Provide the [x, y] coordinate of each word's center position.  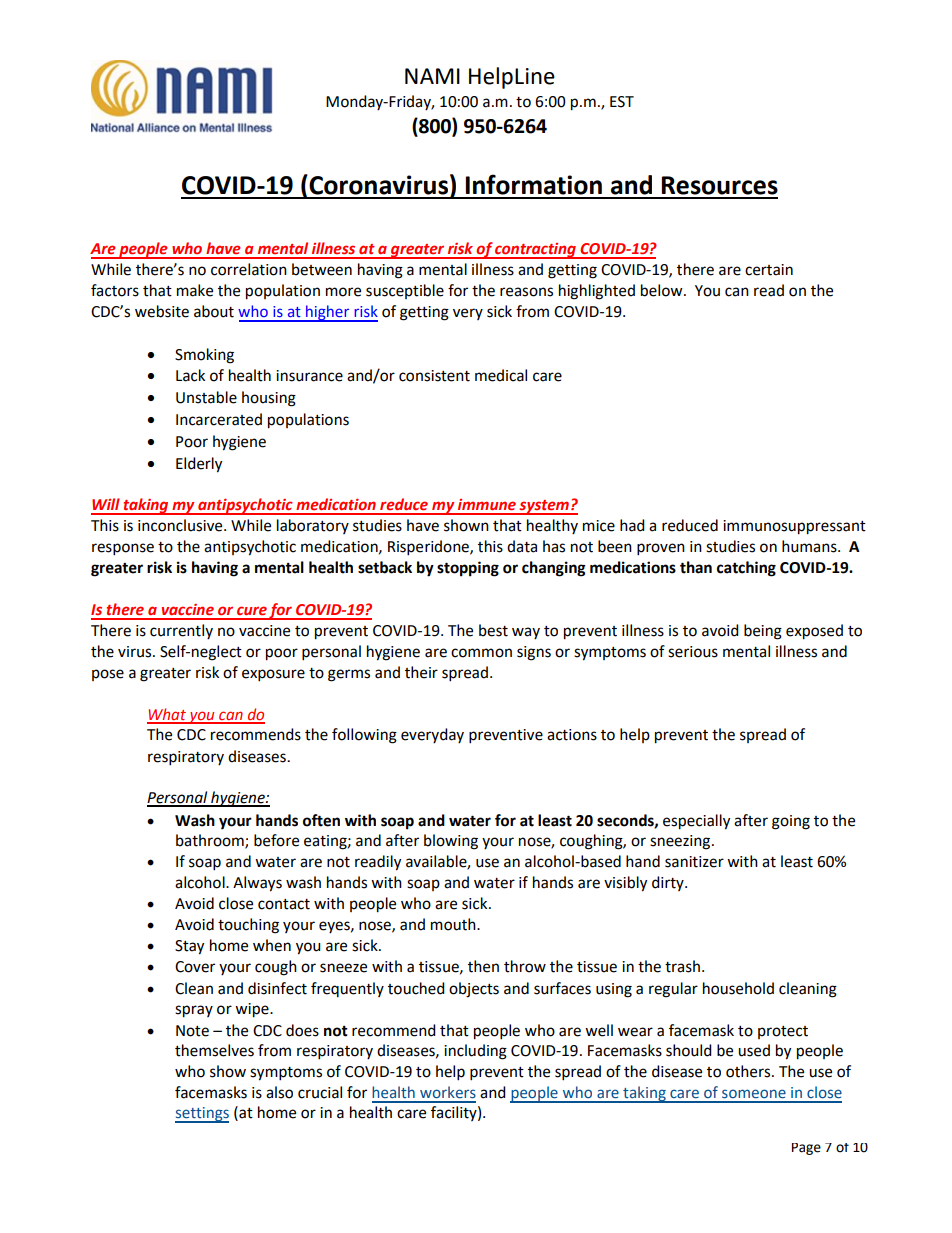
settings [202, 1115]
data [522, 546]
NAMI [432, 76]
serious [693, 652]
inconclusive [181, 525]
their [421, 672]
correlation [249, 269]
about [214, 311]
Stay [189, 947]
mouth [454, 924]
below [663, 290]
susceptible [405, 291]
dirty [669, 883]
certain [769, 270]
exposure [273, 675]
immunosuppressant [794, 527]
